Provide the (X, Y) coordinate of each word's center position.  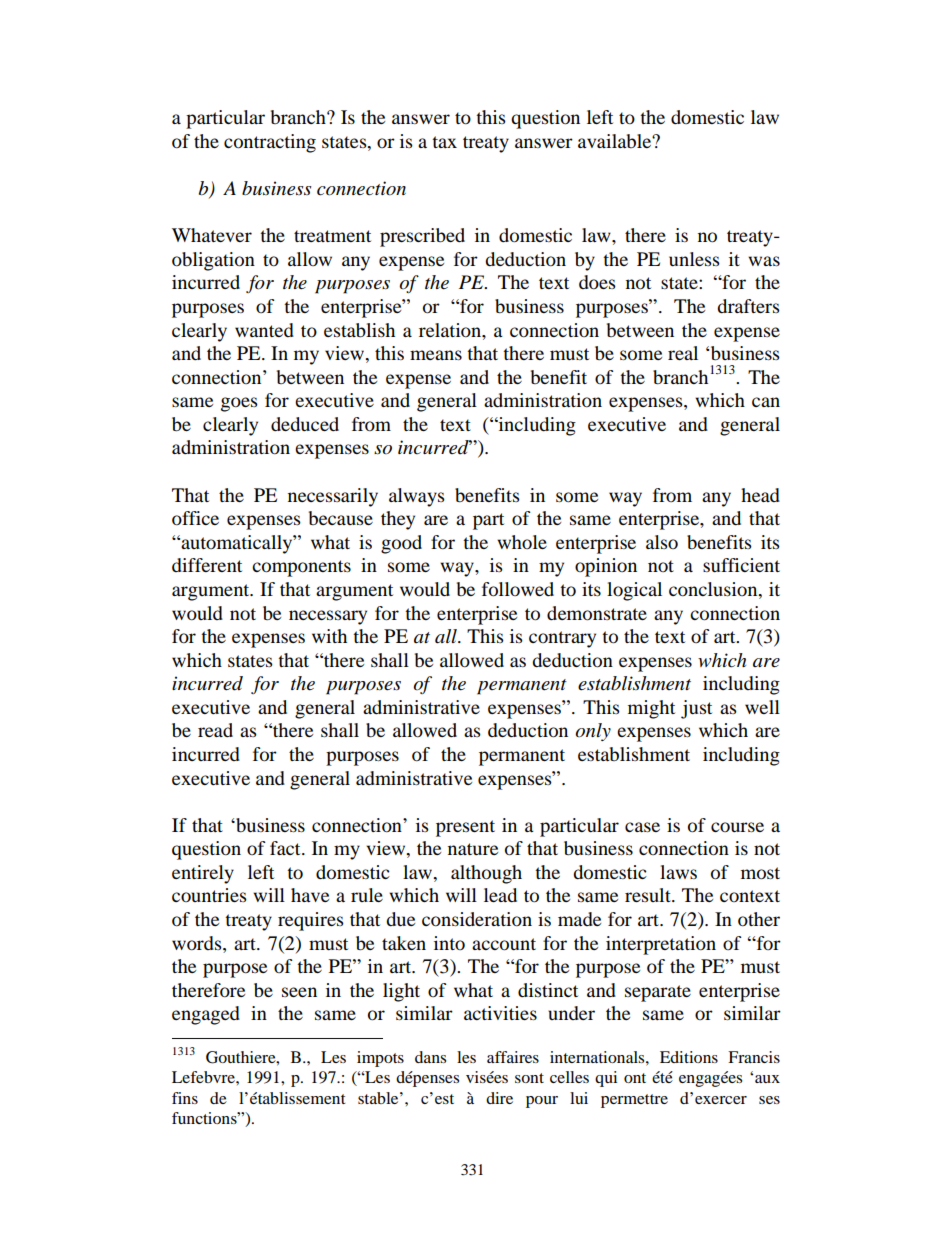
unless (694, 259)
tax (444, 142)
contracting (270, 143)
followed (518, 589)
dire (499, 1098)
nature (473, 849)
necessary (328, 617)
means (436, 355)
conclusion (714, 590)
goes (239, 404)
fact (286, 848)
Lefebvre (204, 1077)
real (683, 353)
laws (678, 872)
